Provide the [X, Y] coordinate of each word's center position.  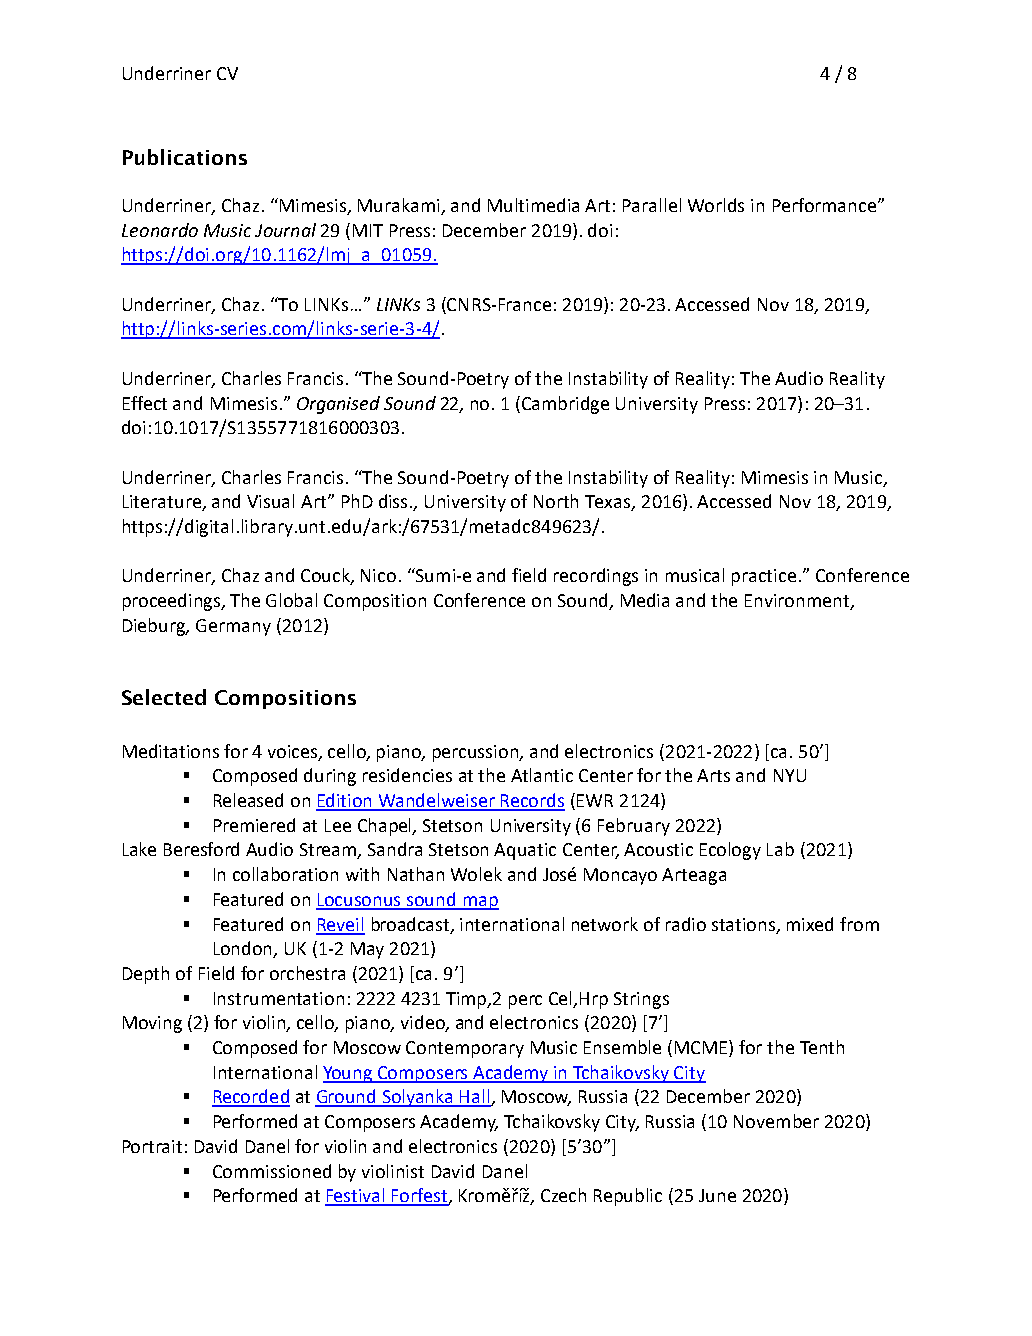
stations [745, 925]
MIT [368, 230]
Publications [185, 157]
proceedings [173, 602]
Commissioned [272, 1171]
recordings [596, 577]
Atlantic [542, 775]
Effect [145, 403]
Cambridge [565, 405]
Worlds [716, 205]
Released [248, 800]
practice [764, 577]
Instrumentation [279, 998]
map [480, 903]
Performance [826, 205]
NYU [790, 775]
